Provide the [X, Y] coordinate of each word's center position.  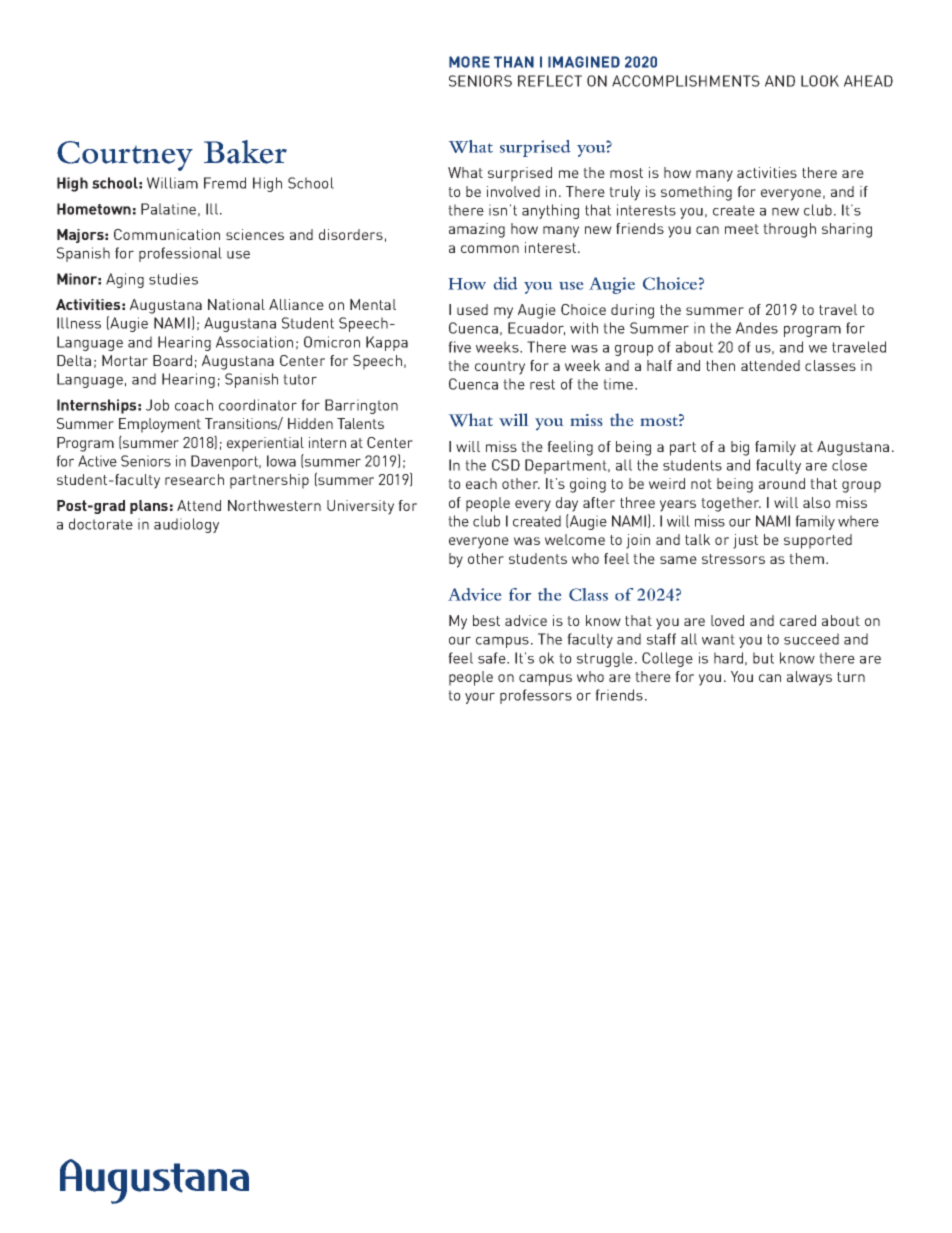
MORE [469, 62]
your [480, 698]
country [500, 368]
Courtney [125, 156]
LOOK [820, 81]
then [720, 365]
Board [172, 360]
